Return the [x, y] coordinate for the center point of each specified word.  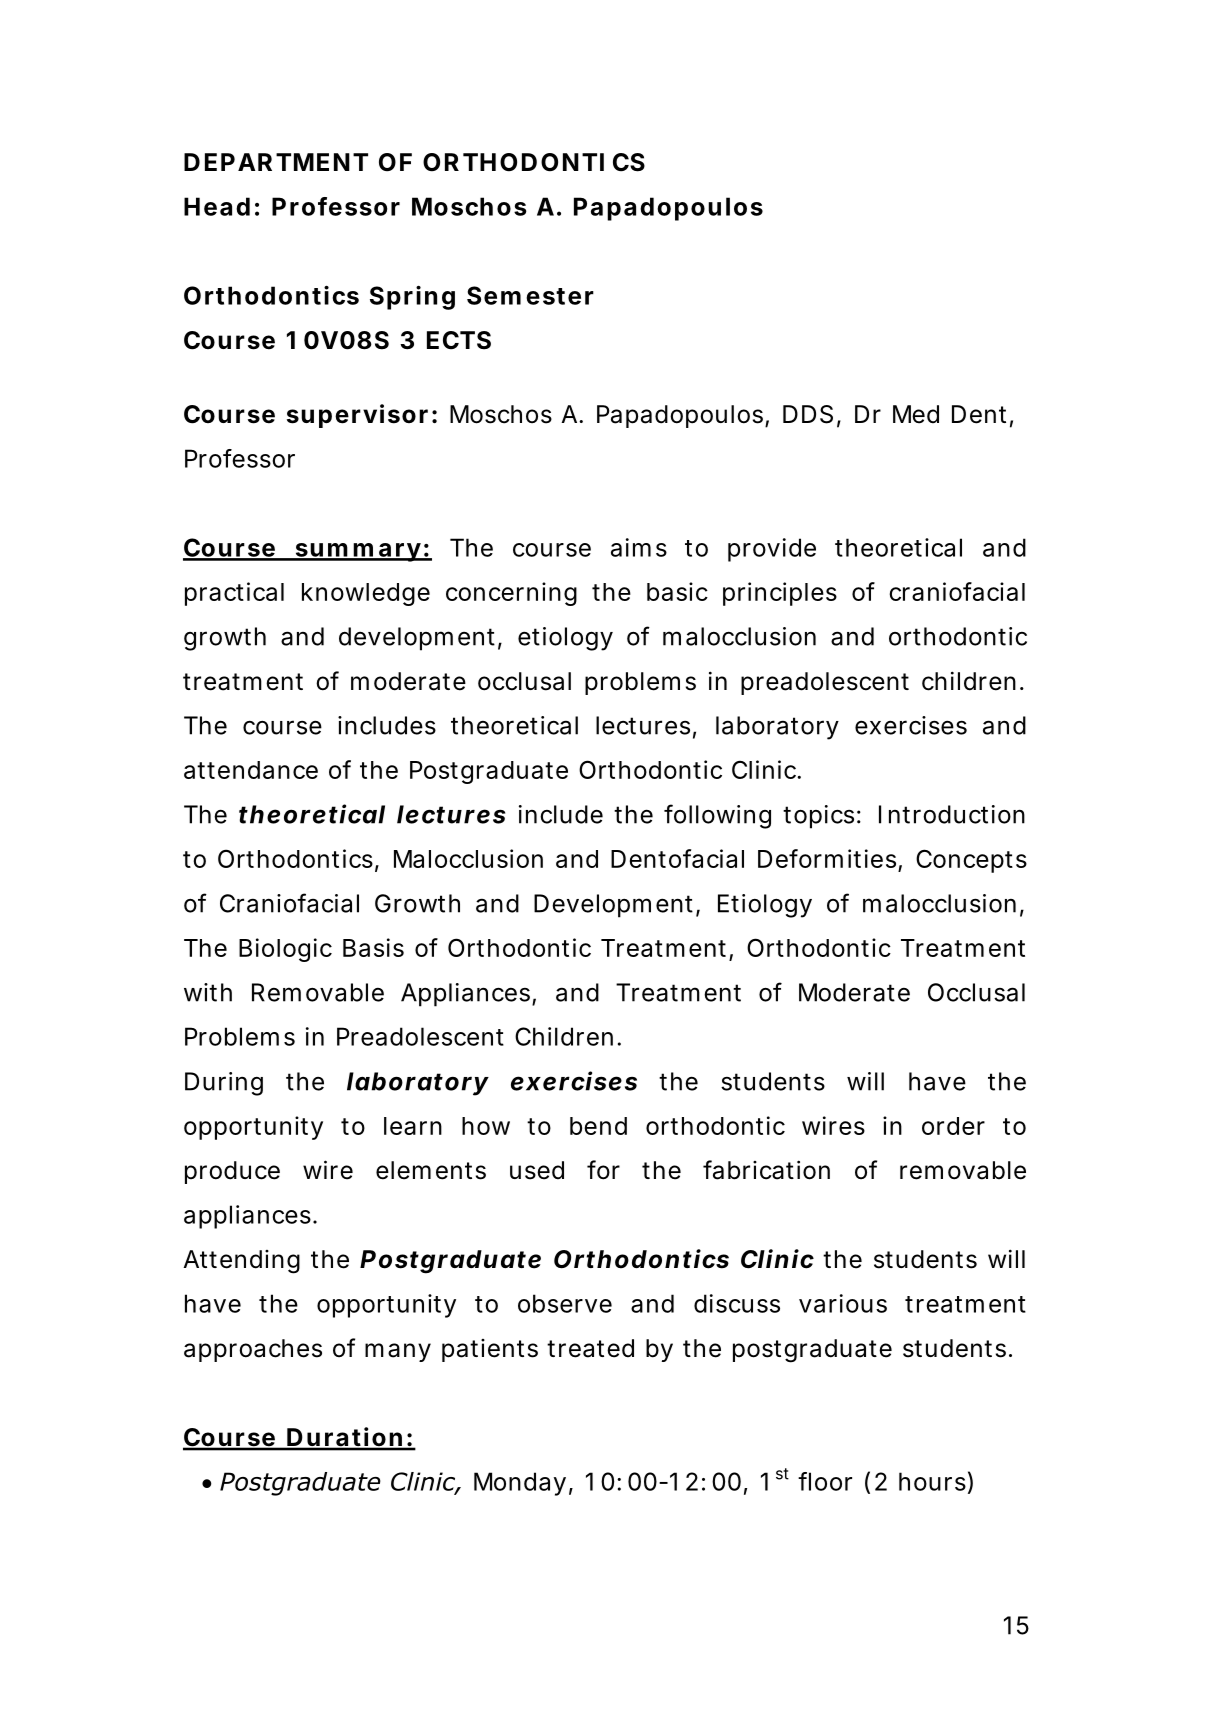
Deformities [827, 858]
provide [772, 550]
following [717, 816]
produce [232, 1172]
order [953, 1126]
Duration [344, 1438]
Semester [530, 295]
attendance [251, 770]
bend [598, 1126]
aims [639, 547]
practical [234, 594]
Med [916, 414]
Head [217, 206]
